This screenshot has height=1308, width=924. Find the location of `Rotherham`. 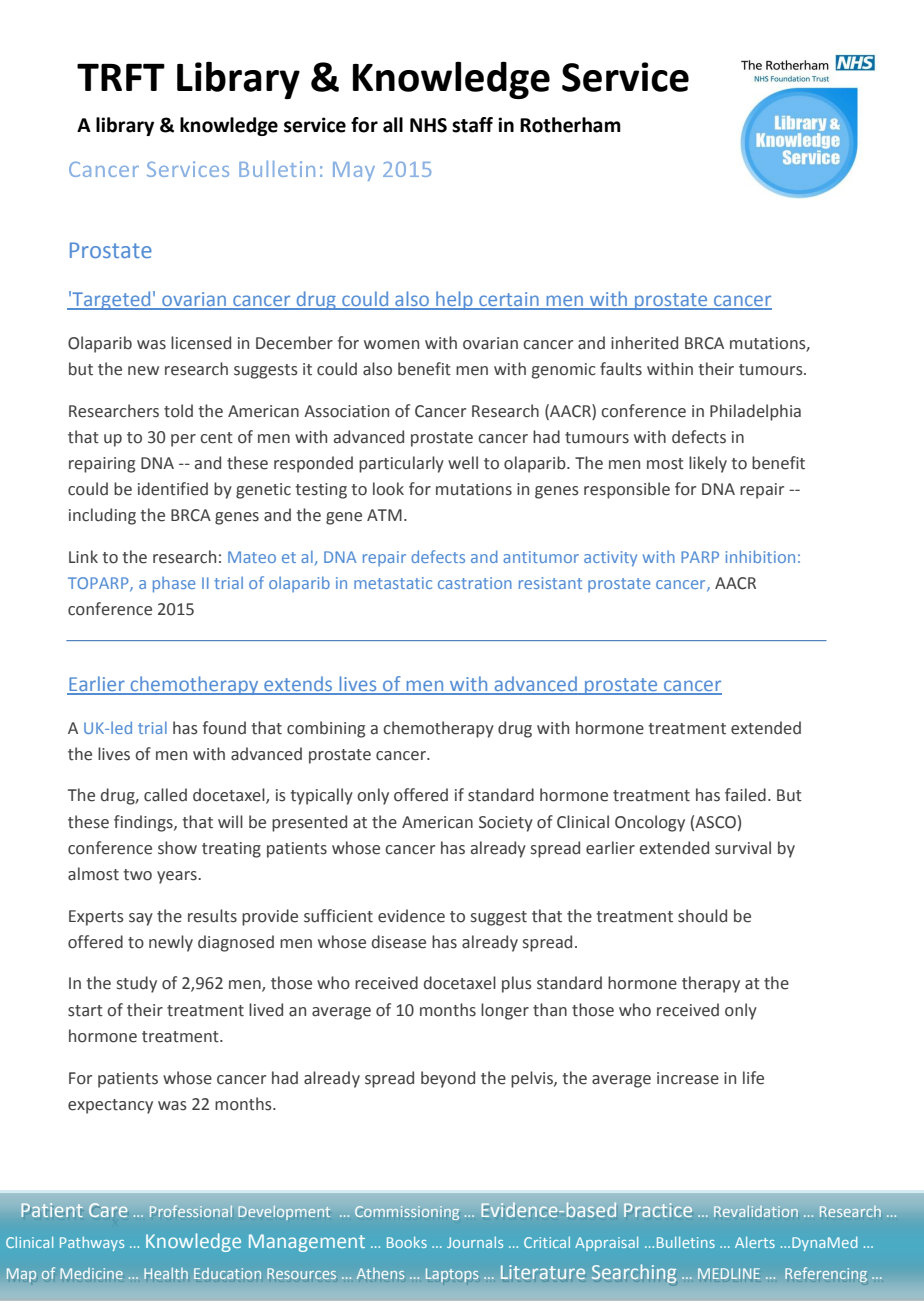

Rotherham is located at coordinates (570, 125).
